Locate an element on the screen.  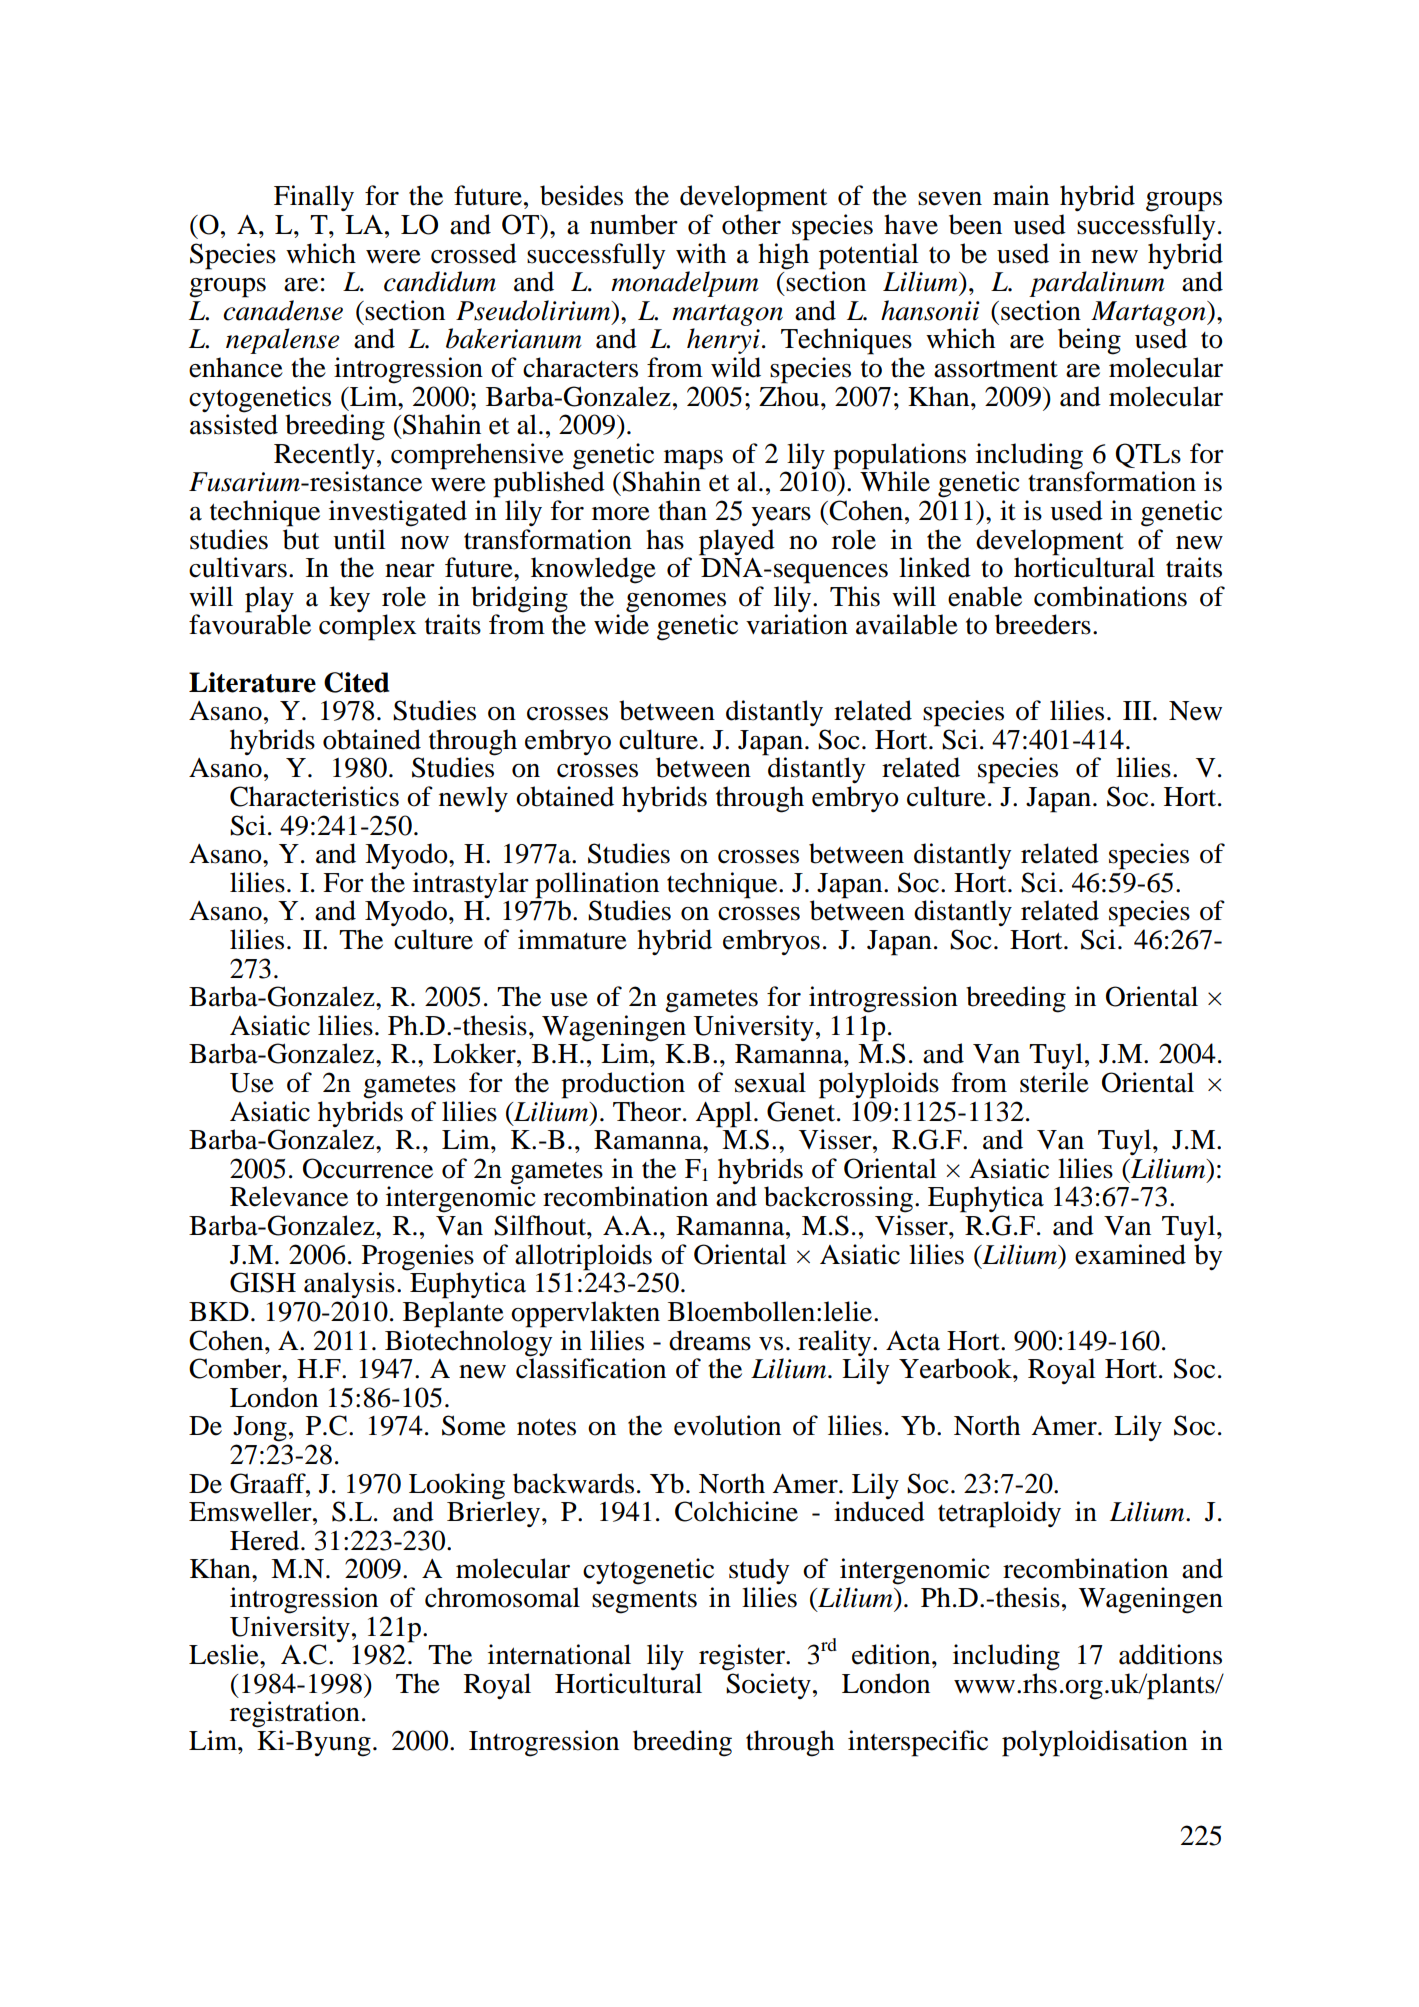
Relevance is located at coordinates (289, 1196).
